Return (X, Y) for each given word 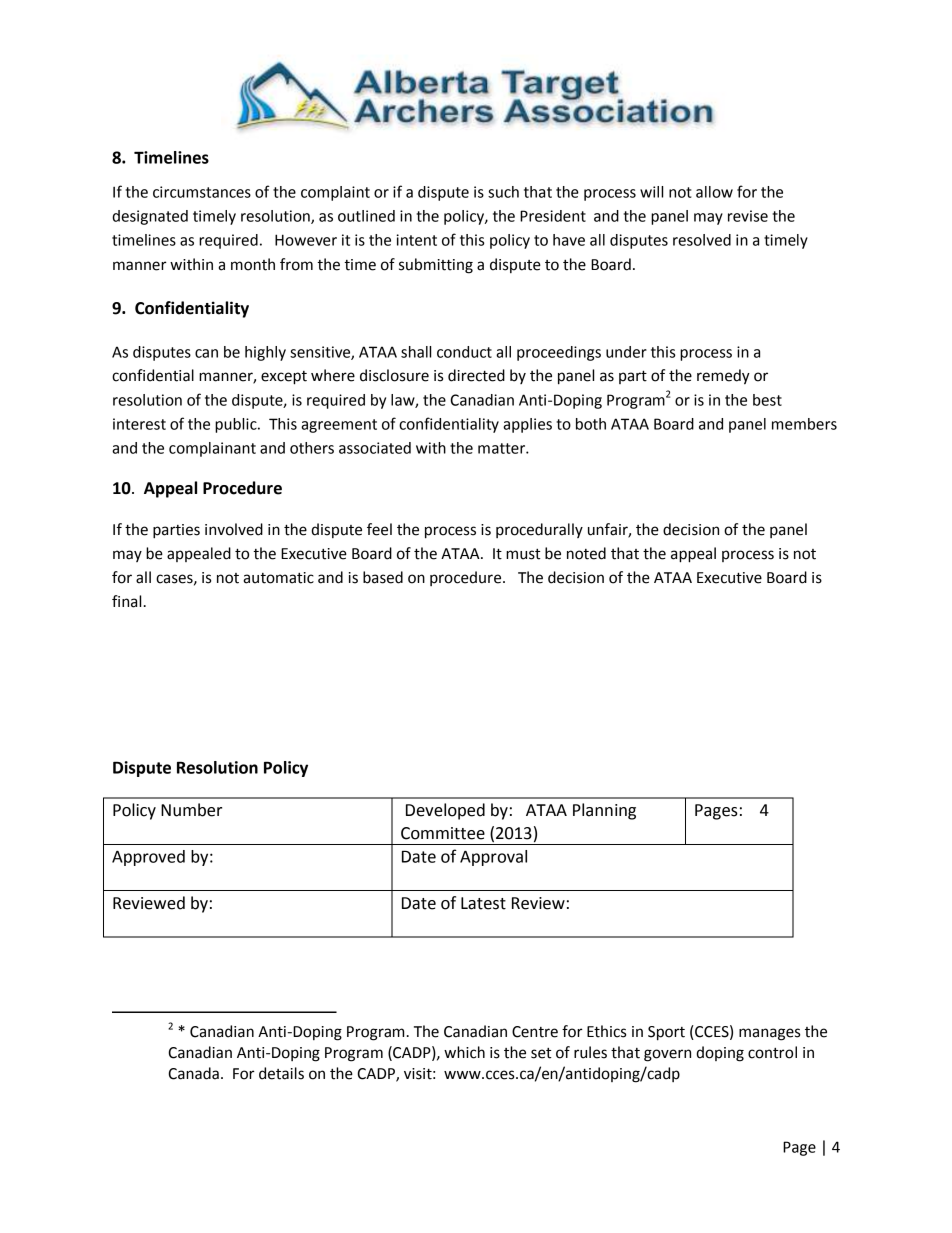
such (503, 192)
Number (191, 810)
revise (748, 216)
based (383, 577)
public (237, 425)
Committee (443, 833)
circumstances (202, 192)
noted (586, 553)
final (126, 601)
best (767, 400)
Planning (604, 811)
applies (527, 425)
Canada (193, 1073)
